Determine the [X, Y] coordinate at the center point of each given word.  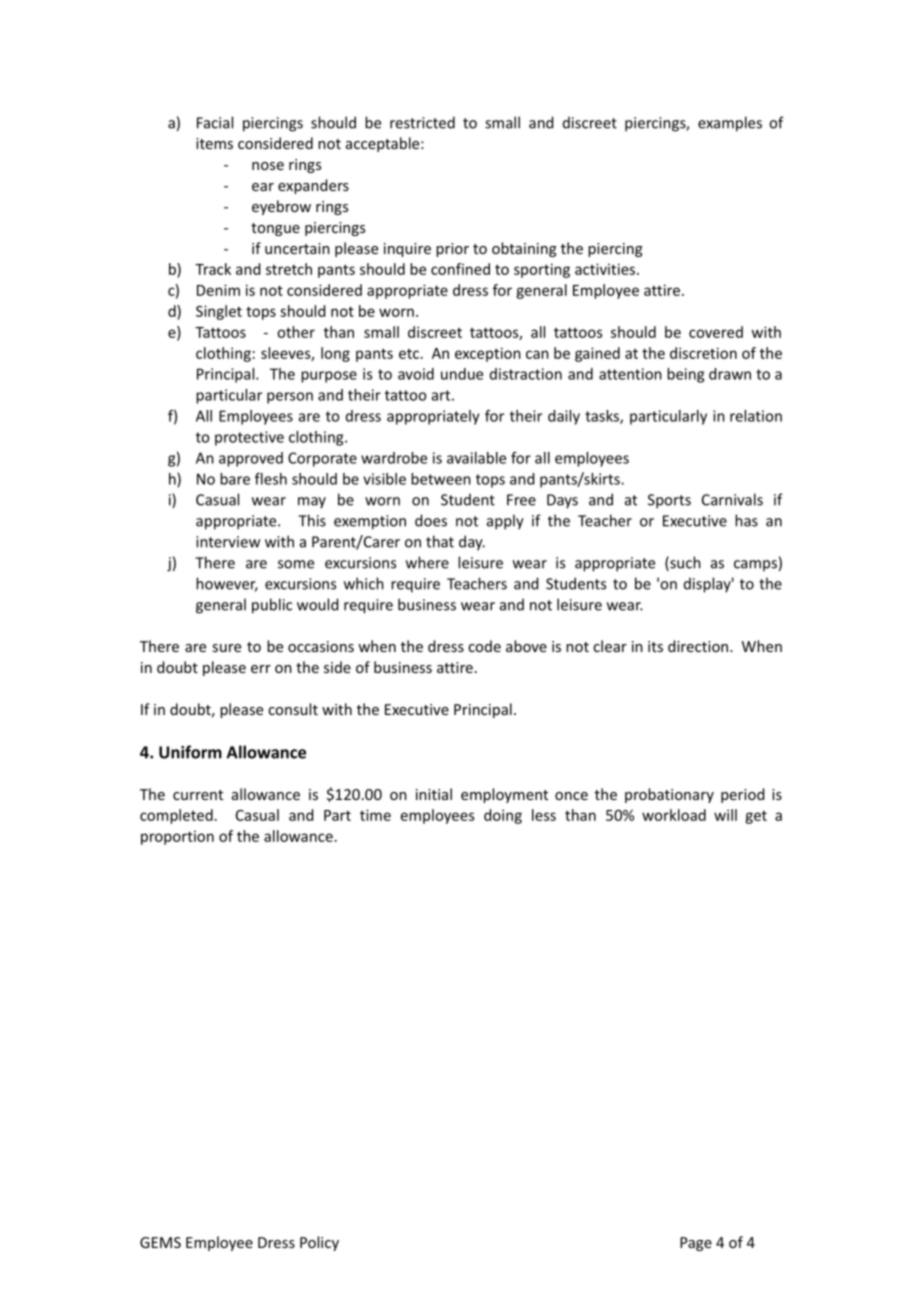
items [214, 143]
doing [503, 816]
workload [674, 815]
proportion [177, 837]
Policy [319, 1243]
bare [235, 479]
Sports [669, 501]
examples [730, 124]
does [431, 520]
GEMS [160, 1242]
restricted [422, 122]
